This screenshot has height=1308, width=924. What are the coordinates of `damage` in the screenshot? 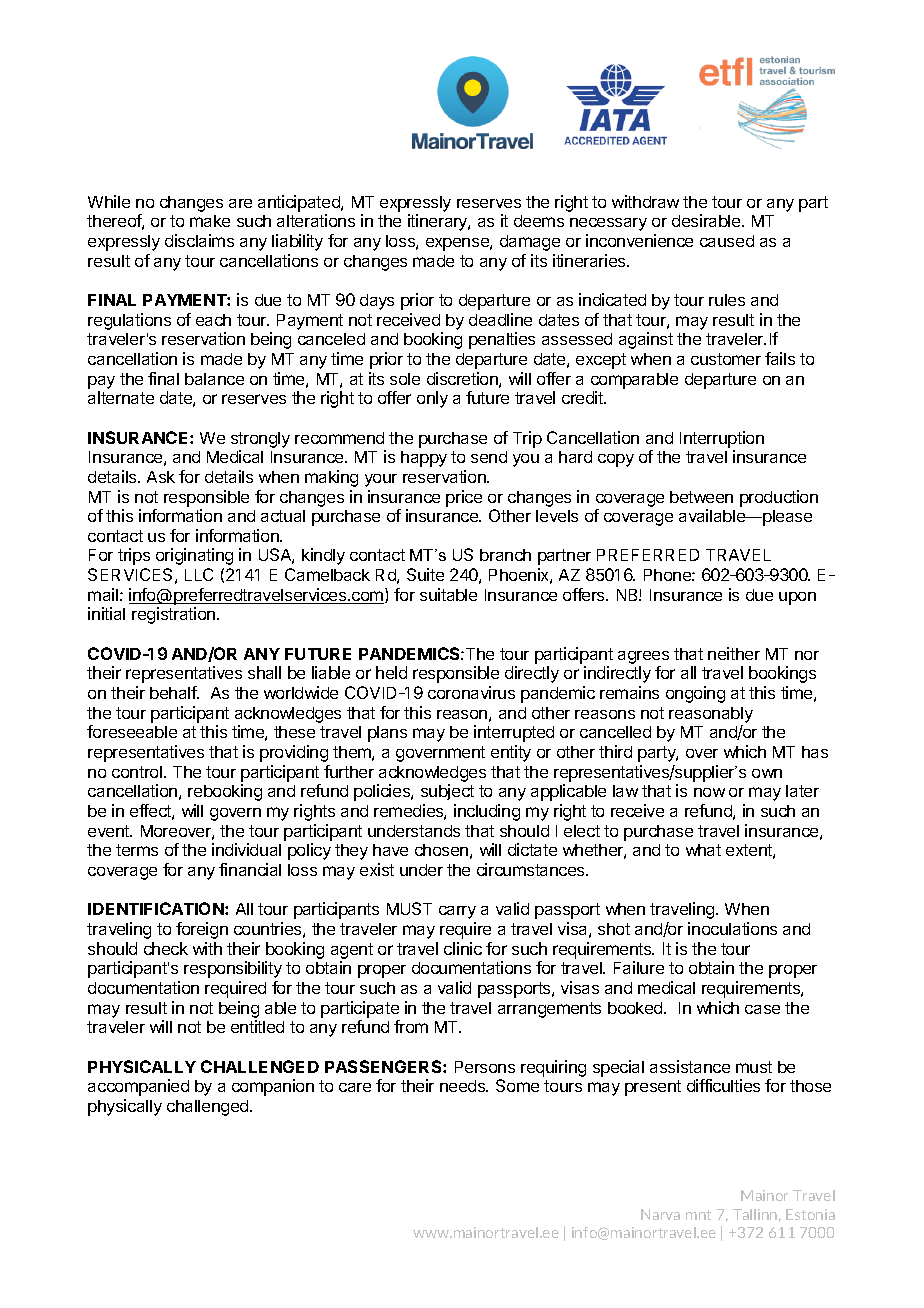 It's located at (530, 243).
